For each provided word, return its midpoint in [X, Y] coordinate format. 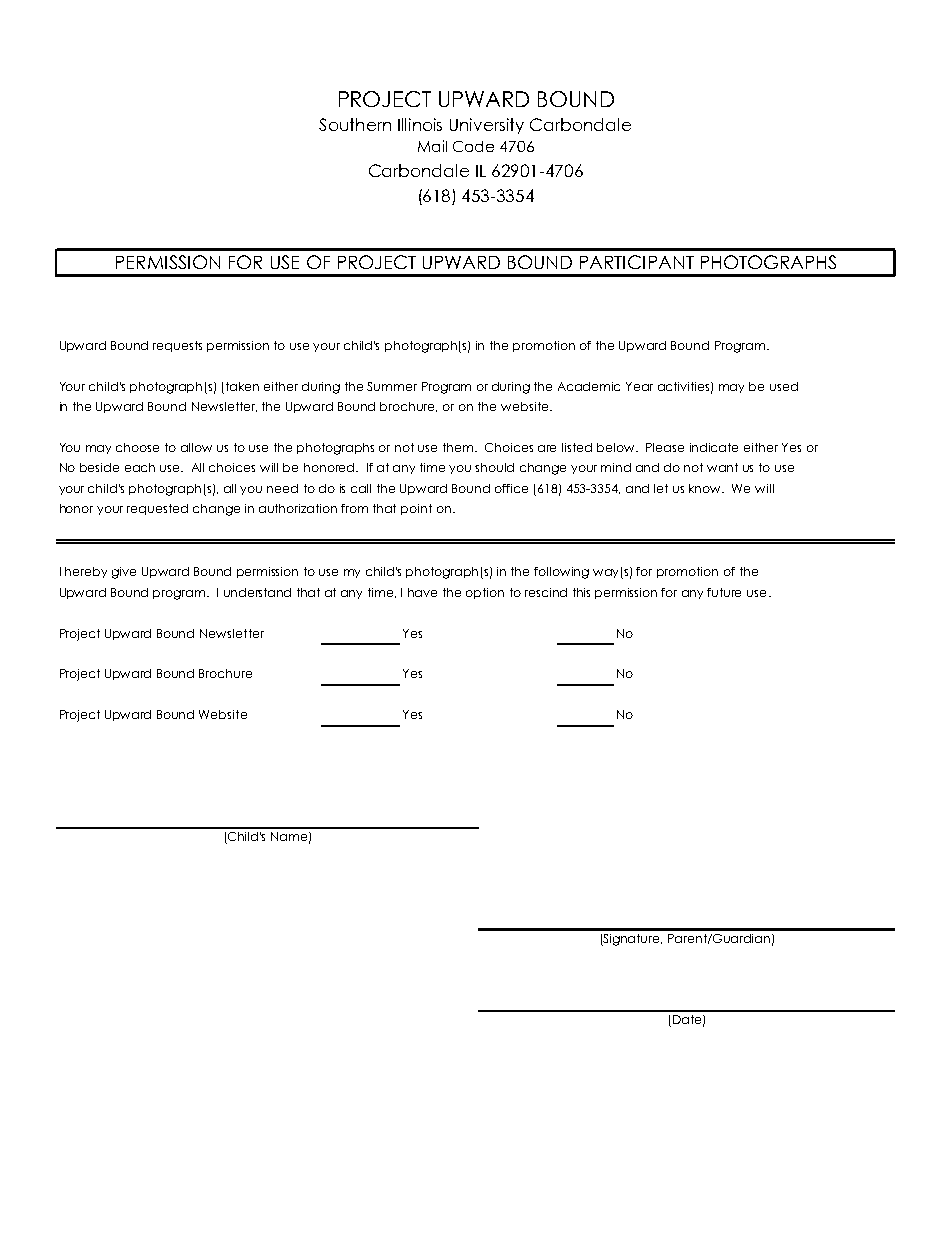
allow [196, 447]
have [422, 592]
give [124, 573]
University [487, 126]
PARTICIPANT [637, 262]
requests [177, 346]
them [459, 447]
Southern [355, 124]
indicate [714, 447]
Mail [432, 146]
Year [639, 386]
